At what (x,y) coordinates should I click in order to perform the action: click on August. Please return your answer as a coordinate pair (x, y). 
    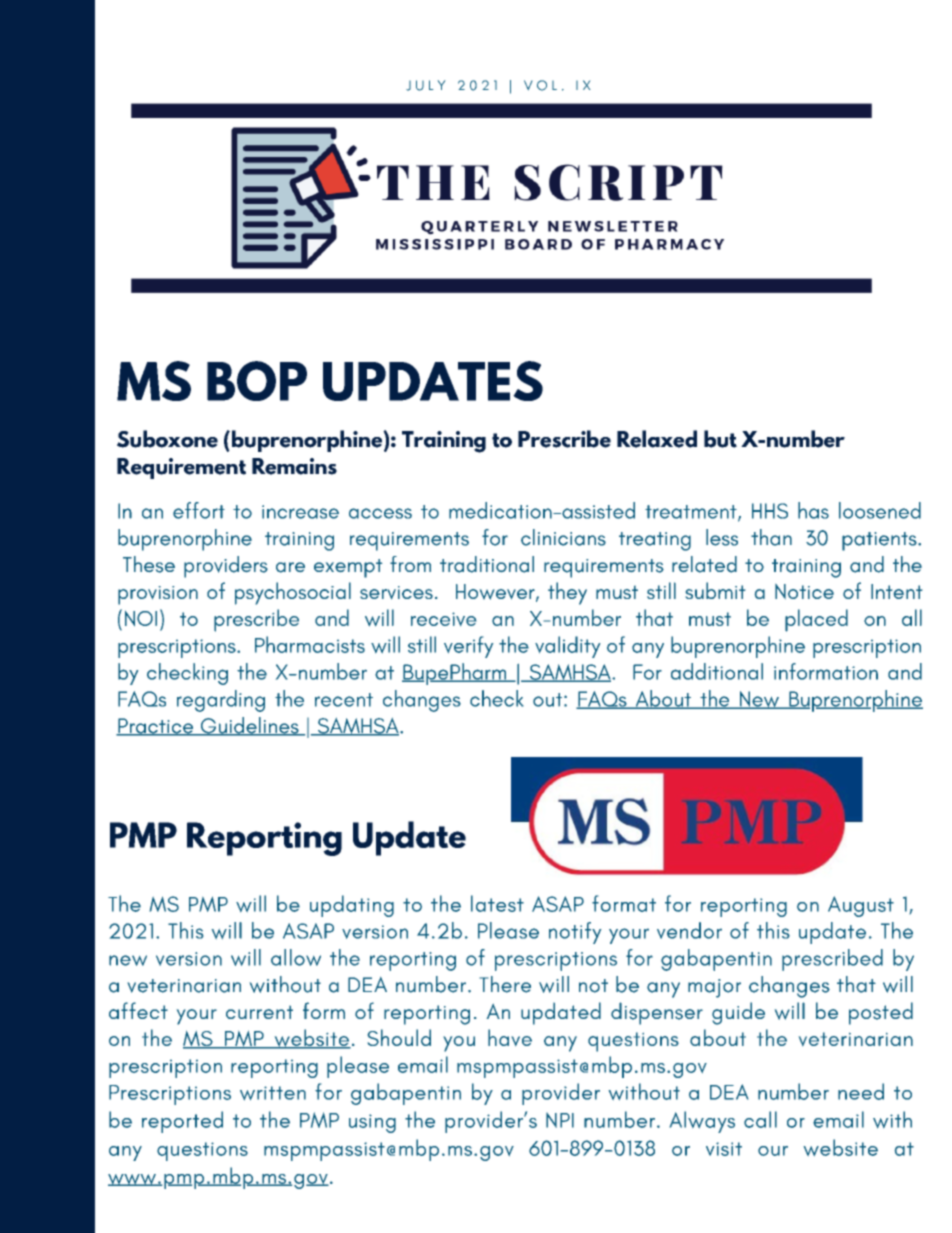
    Looking at the image, I should click on (861, 906).
